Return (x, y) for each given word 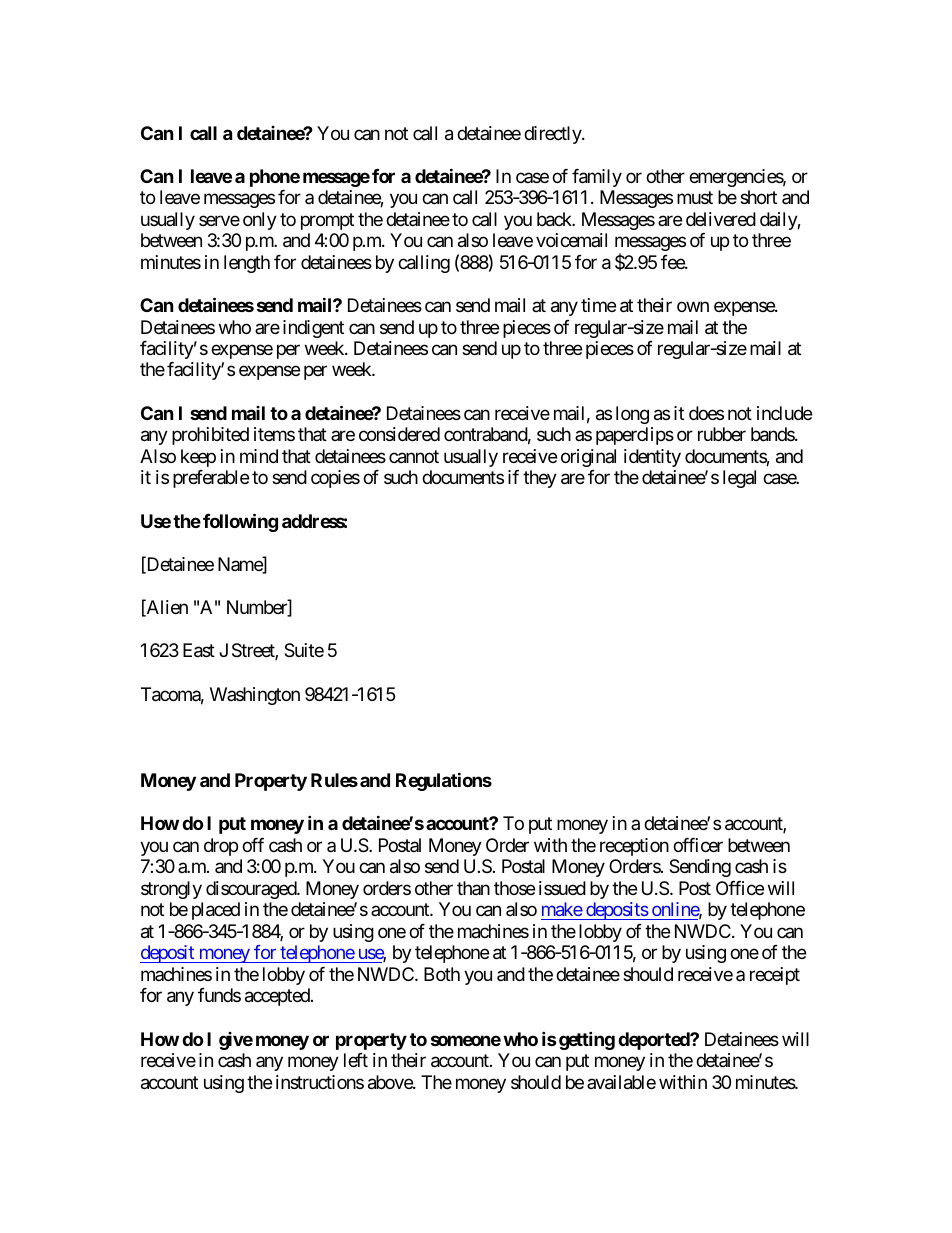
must (695, 198)
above (391, 1082)
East (199, 650)
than (473, 888)
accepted (278, 997)
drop (221, 847)
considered (399, 434)
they (540, 479)
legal (739, 479)
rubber (722, 434)
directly (553, 135)
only (260, 221)
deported (655, 1041)
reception (634, 847)
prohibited (210, 436)
